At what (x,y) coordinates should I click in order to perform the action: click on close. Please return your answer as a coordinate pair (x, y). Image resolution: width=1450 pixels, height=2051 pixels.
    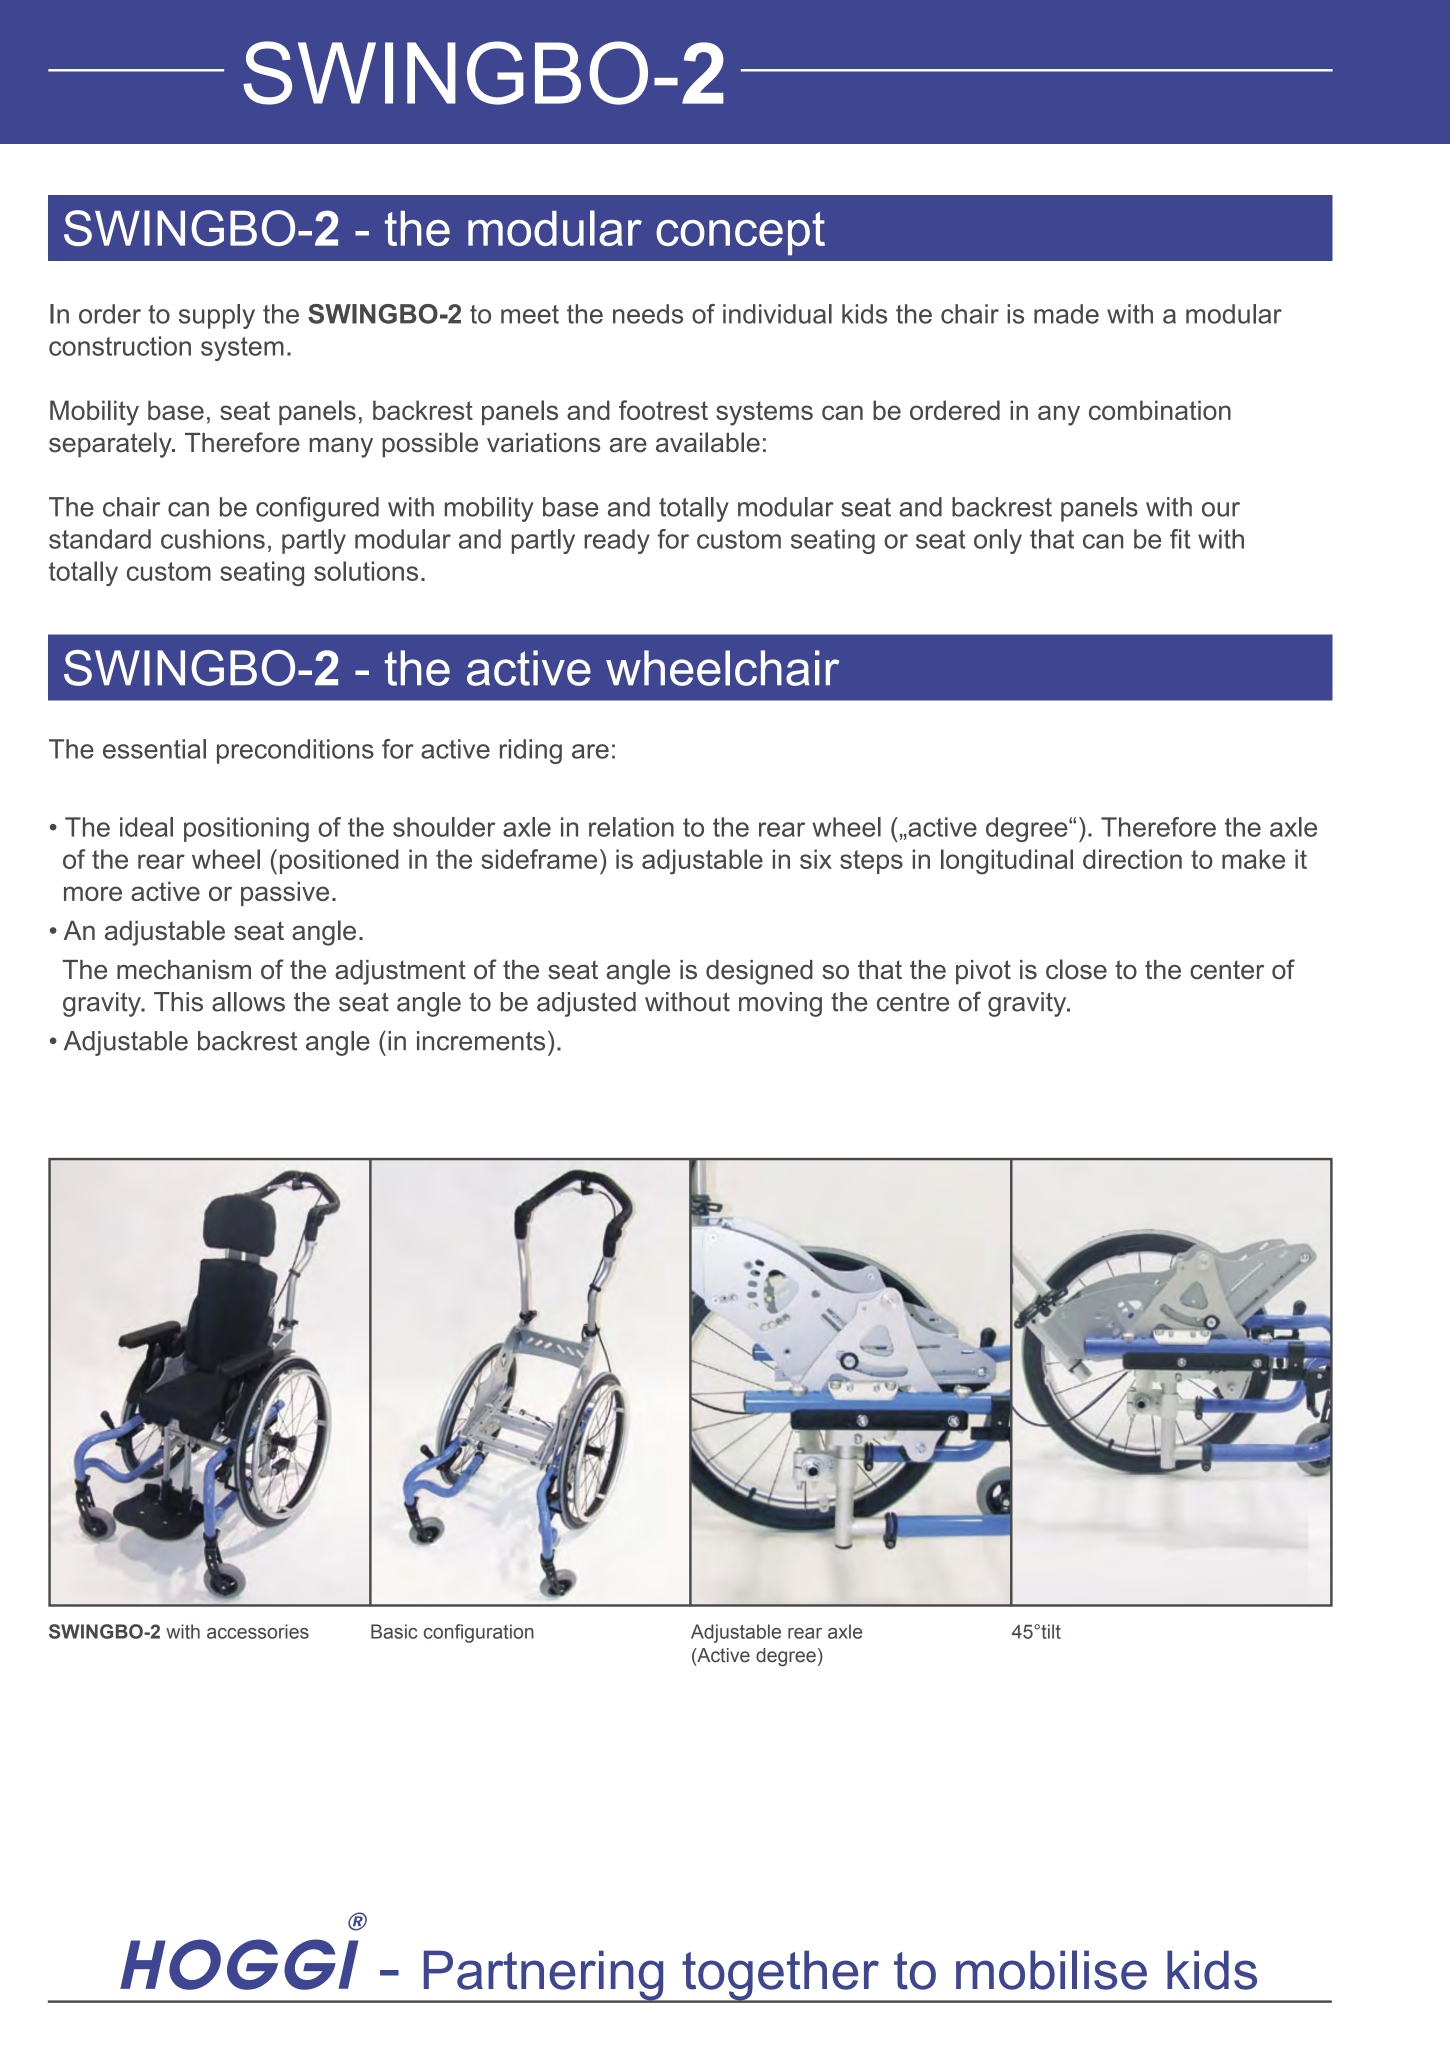
    Looking at the image, I should click on (1076, 969).
